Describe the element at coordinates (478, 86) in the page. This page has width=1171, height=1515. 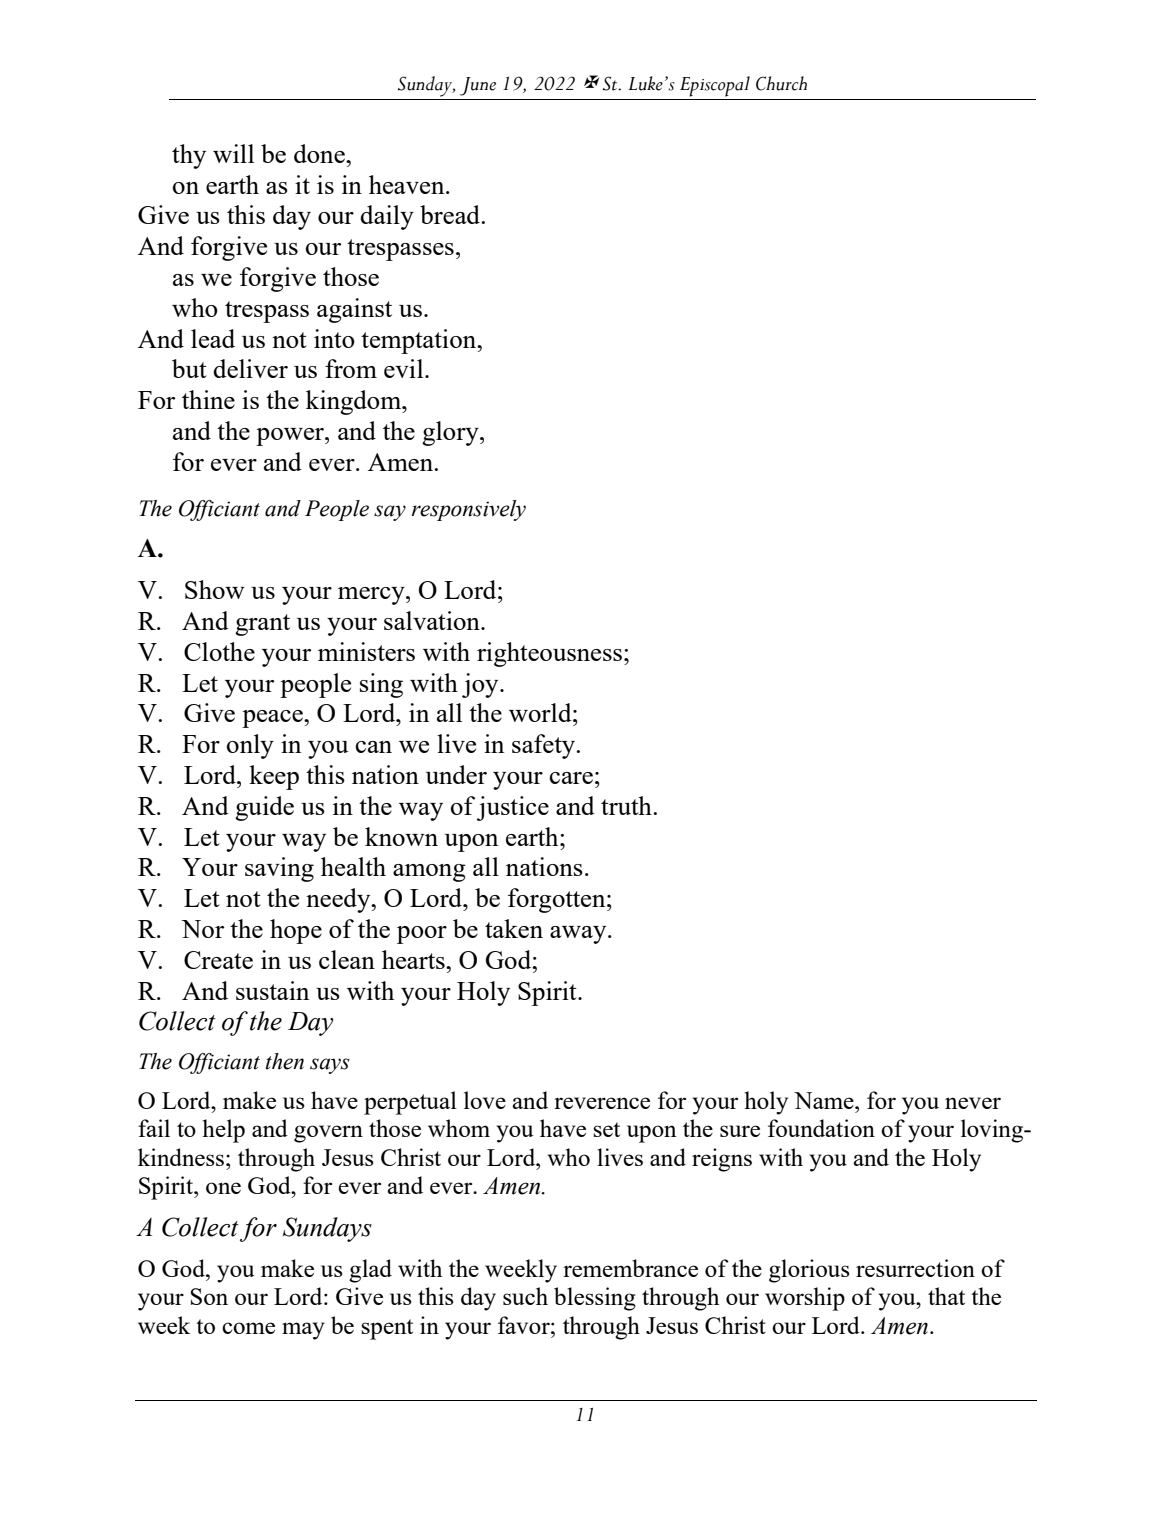
I see `June` at that location.
